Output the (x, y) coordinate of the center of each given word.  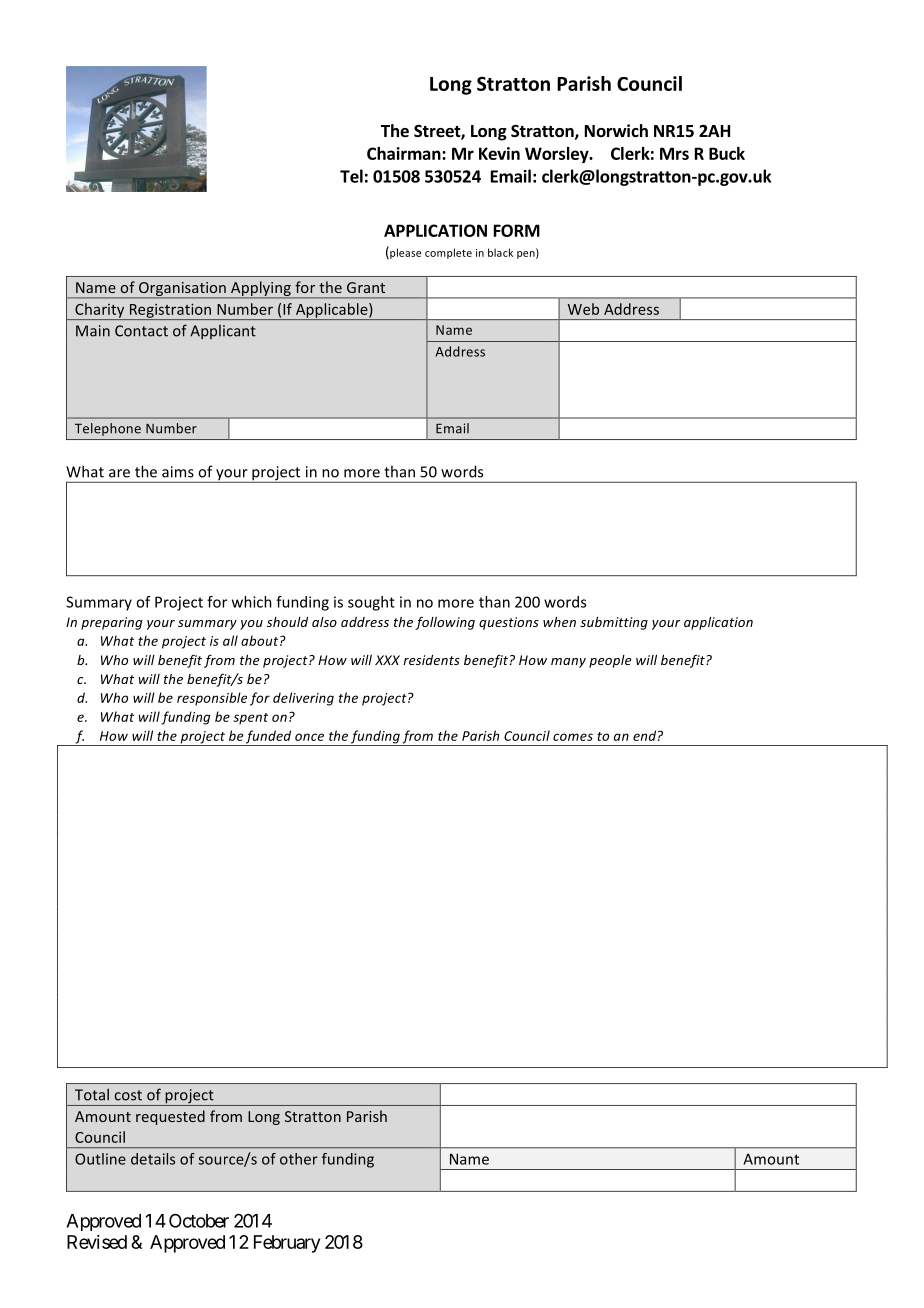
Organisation (182, 290)
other (299, 1159)
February (287, 1244)
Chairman (405, 153)
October (199, 1220)
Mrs (674, 153)
